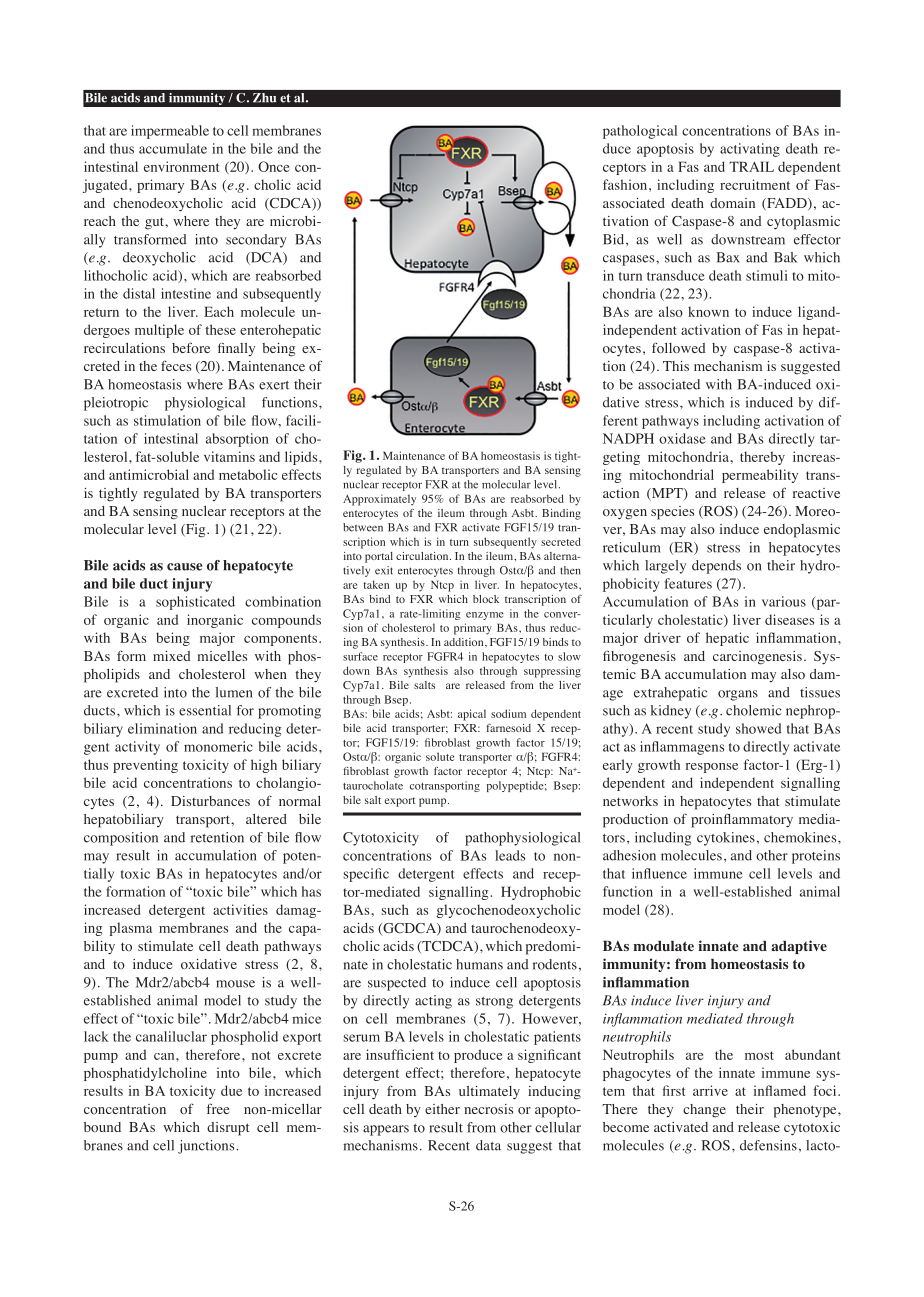  Describe the element at coordinates (181, 166) in the screenshot. I see `environment` at that location.
